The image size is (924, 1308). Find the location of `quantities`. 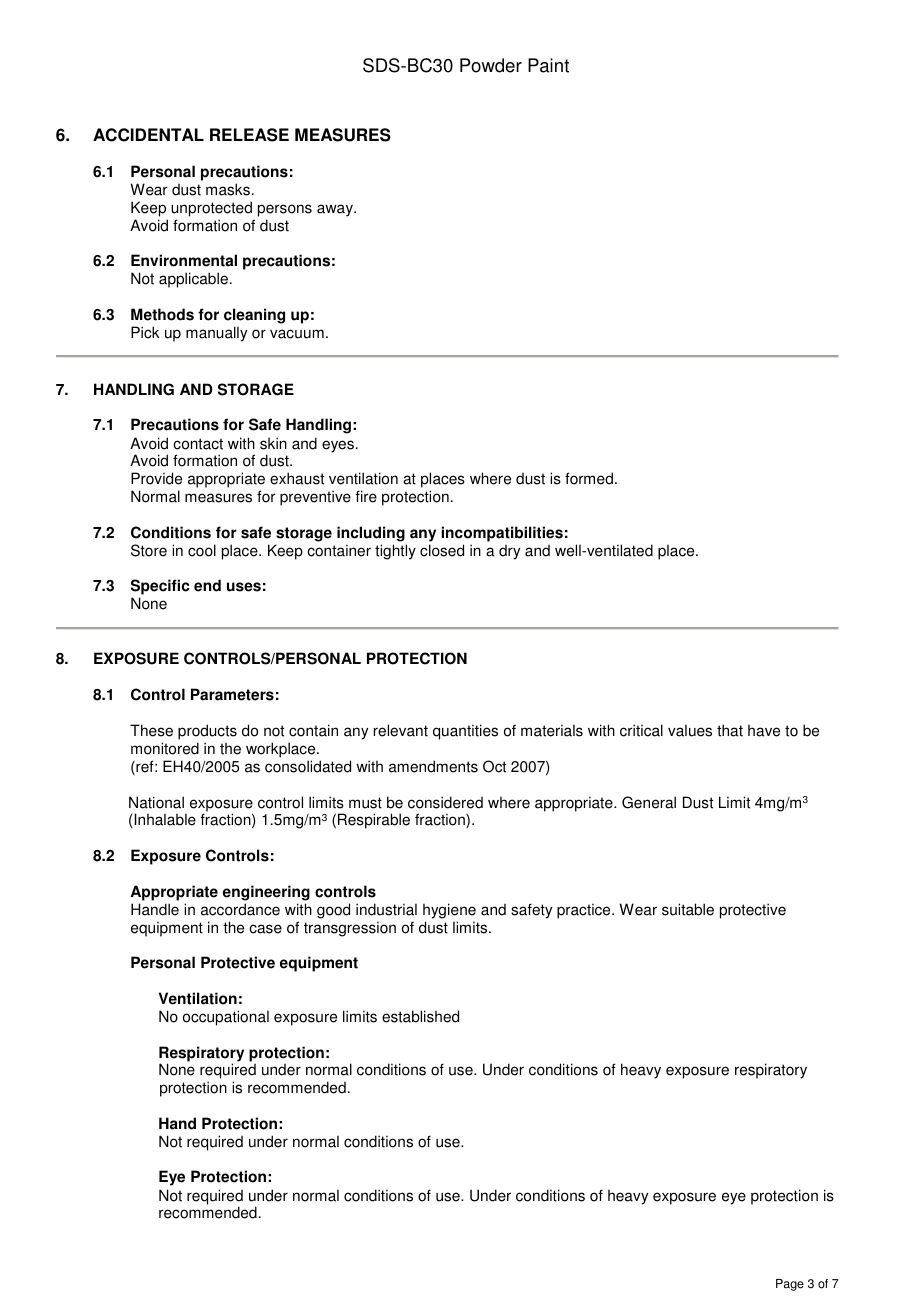

quantities is located at coordinates (465, 732).
